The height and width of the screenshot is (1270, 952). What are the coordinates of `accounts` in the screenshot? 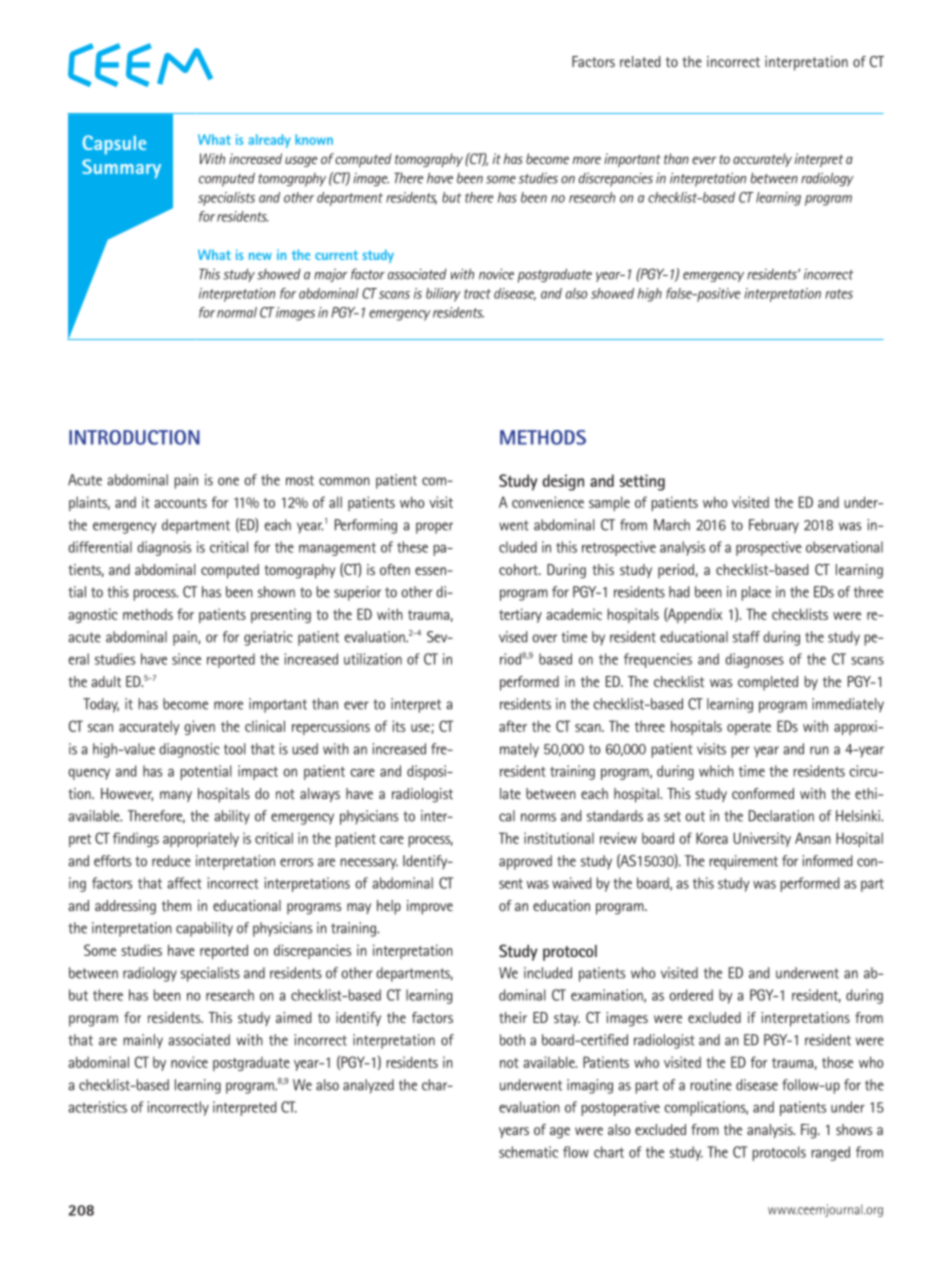 It's located at (180, 503).
